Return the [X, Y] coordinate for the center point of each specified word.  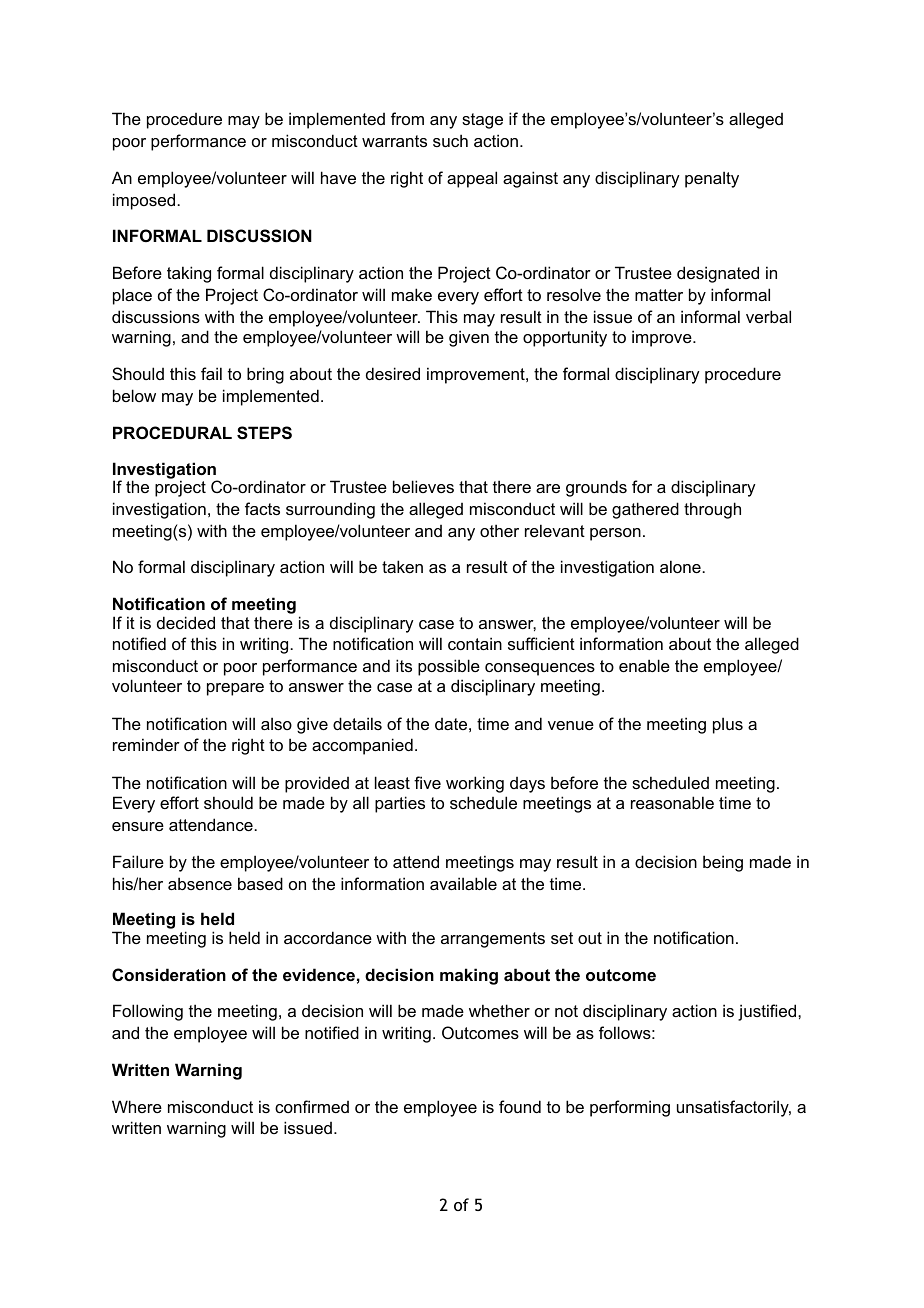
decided [186, 622]
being [723, 863]
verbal [768, 316]
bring [265, 375]
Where [137, 1106]
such [450, 140]
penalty [712, 179]
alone [681, 566]
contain [475, 643]
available [463, 883]
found [520, 1106]
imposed [145, 201]
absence [200, 883]
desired [393, 373]
